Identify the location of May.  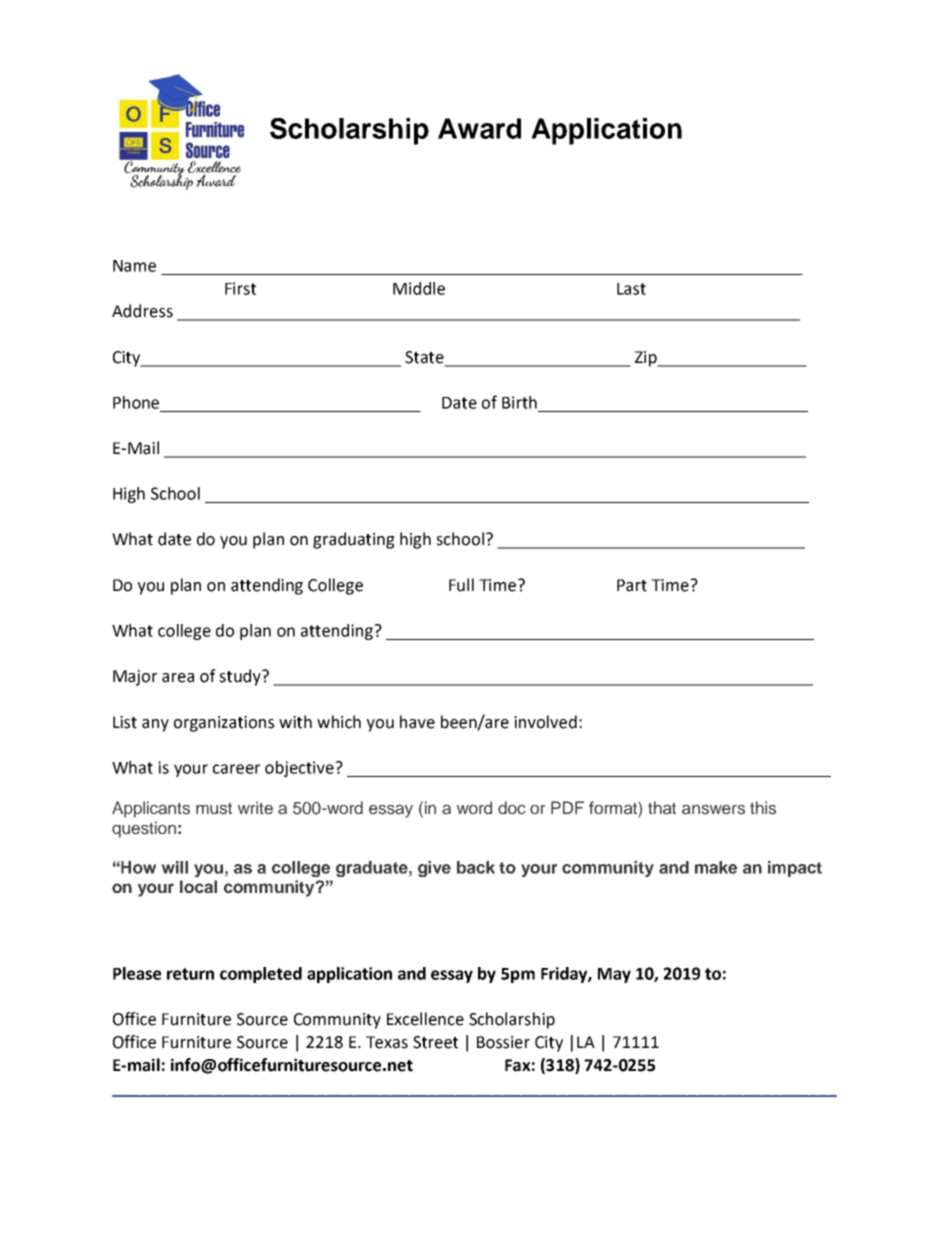
(614, 975).
